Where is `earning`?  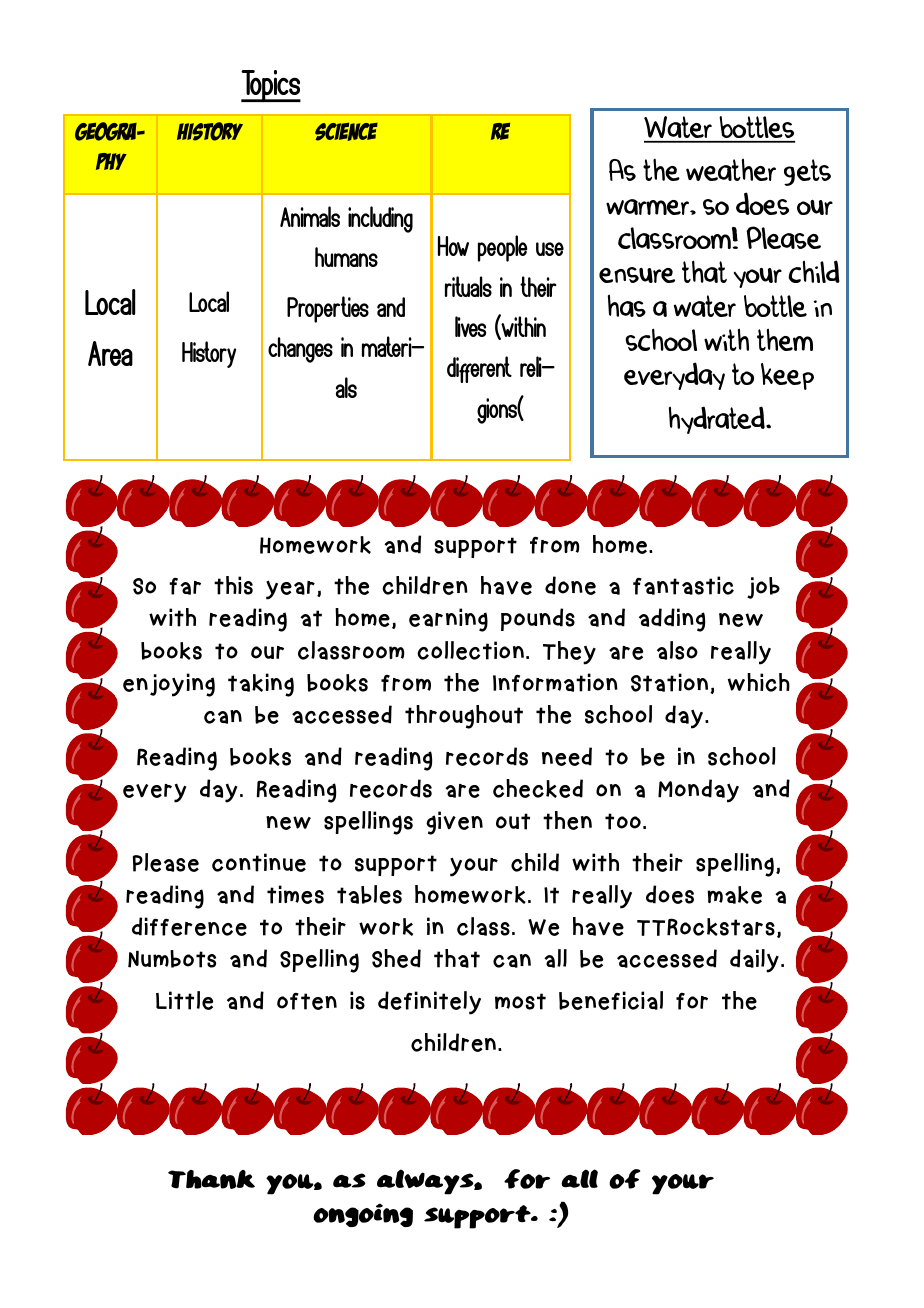
earning is located at coordinates (448, 620).
